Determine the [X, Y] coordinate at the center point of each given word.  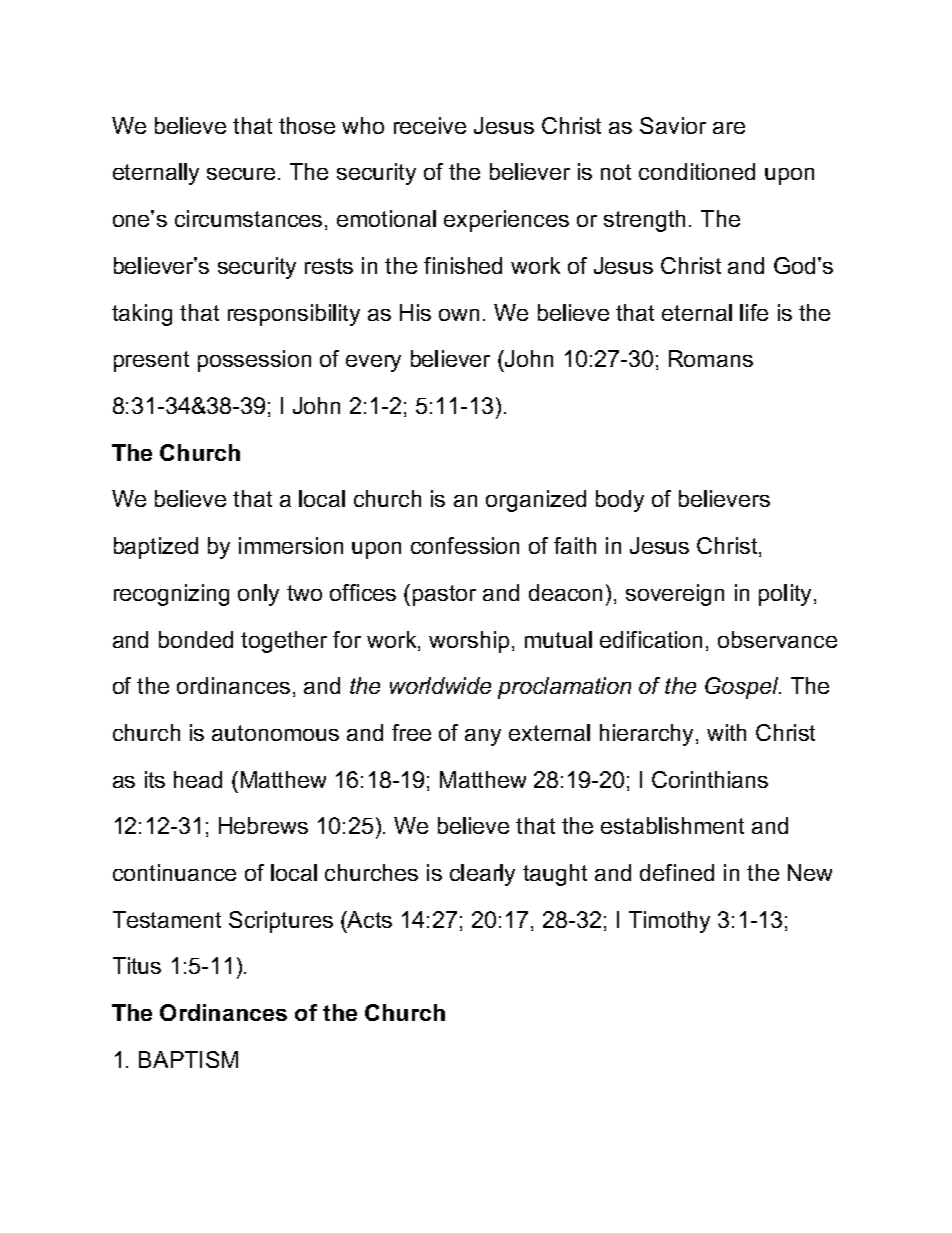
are [729, 128]
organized [536, 501]
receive [430, 125]
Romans [711, 358]
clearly [482, 875]
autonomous [275, 733]
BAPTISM [188, 1059]
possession [254, 361]
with [726, 732]
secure [241, 174]
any [483, 737]
